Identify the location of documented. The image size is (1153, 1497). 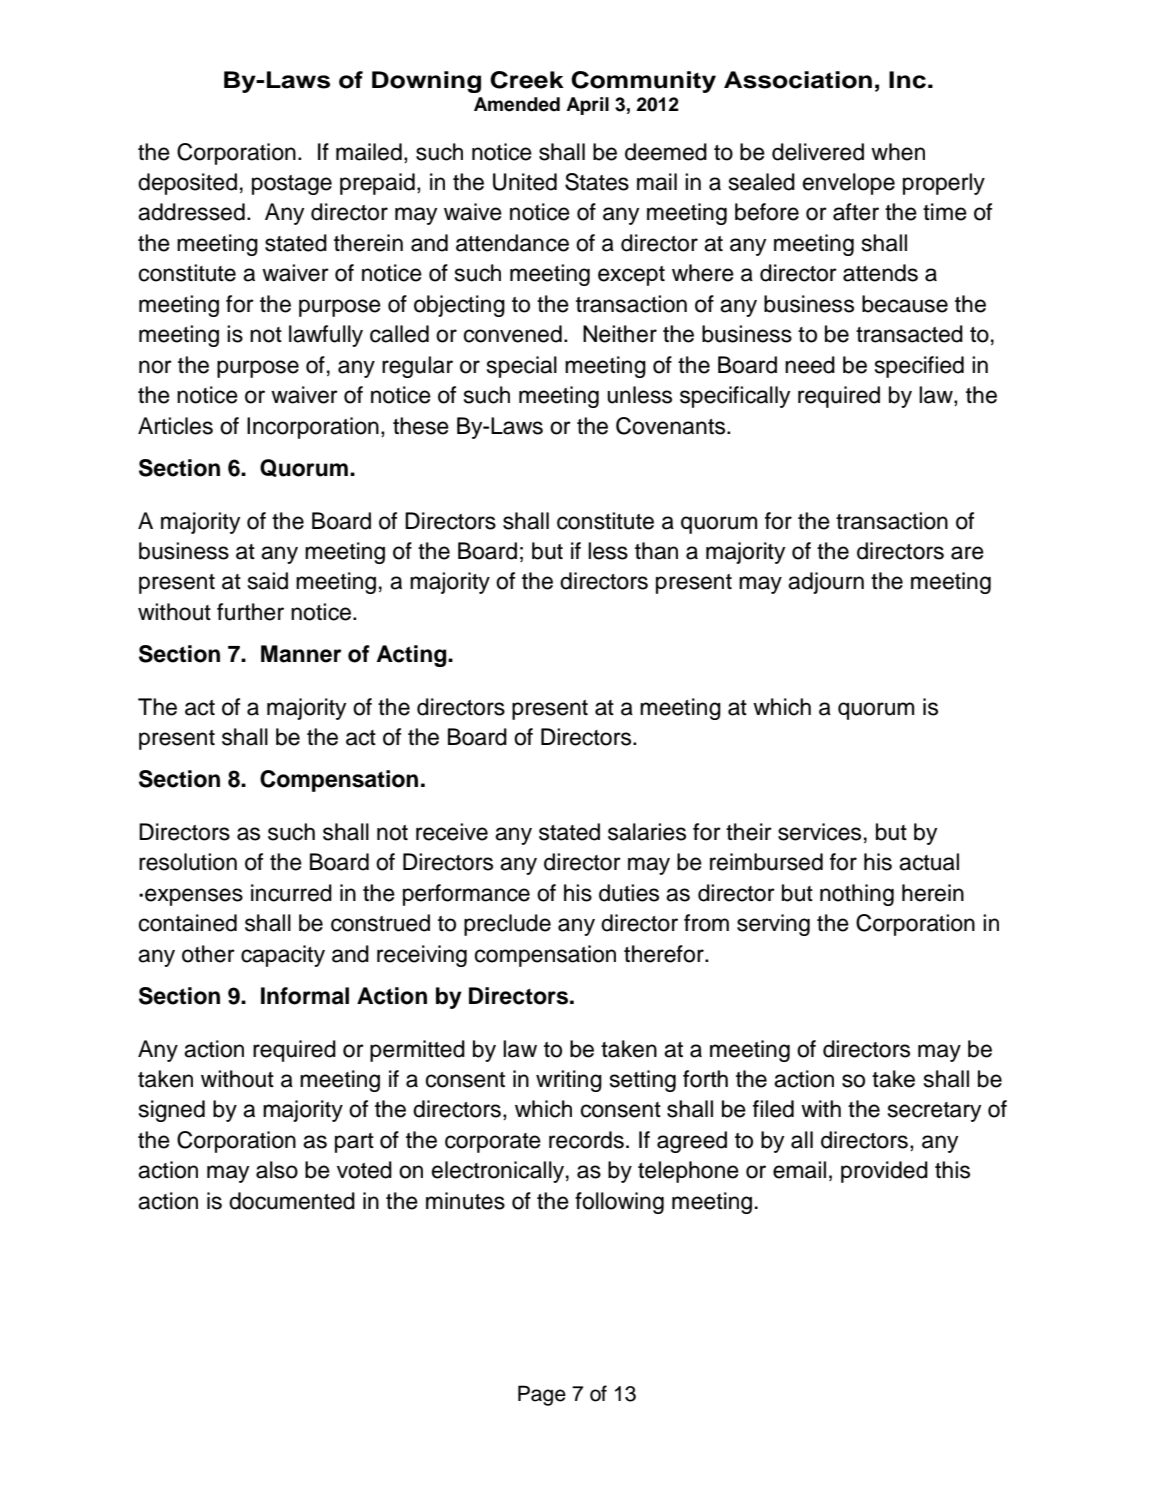
(292, 1201).
